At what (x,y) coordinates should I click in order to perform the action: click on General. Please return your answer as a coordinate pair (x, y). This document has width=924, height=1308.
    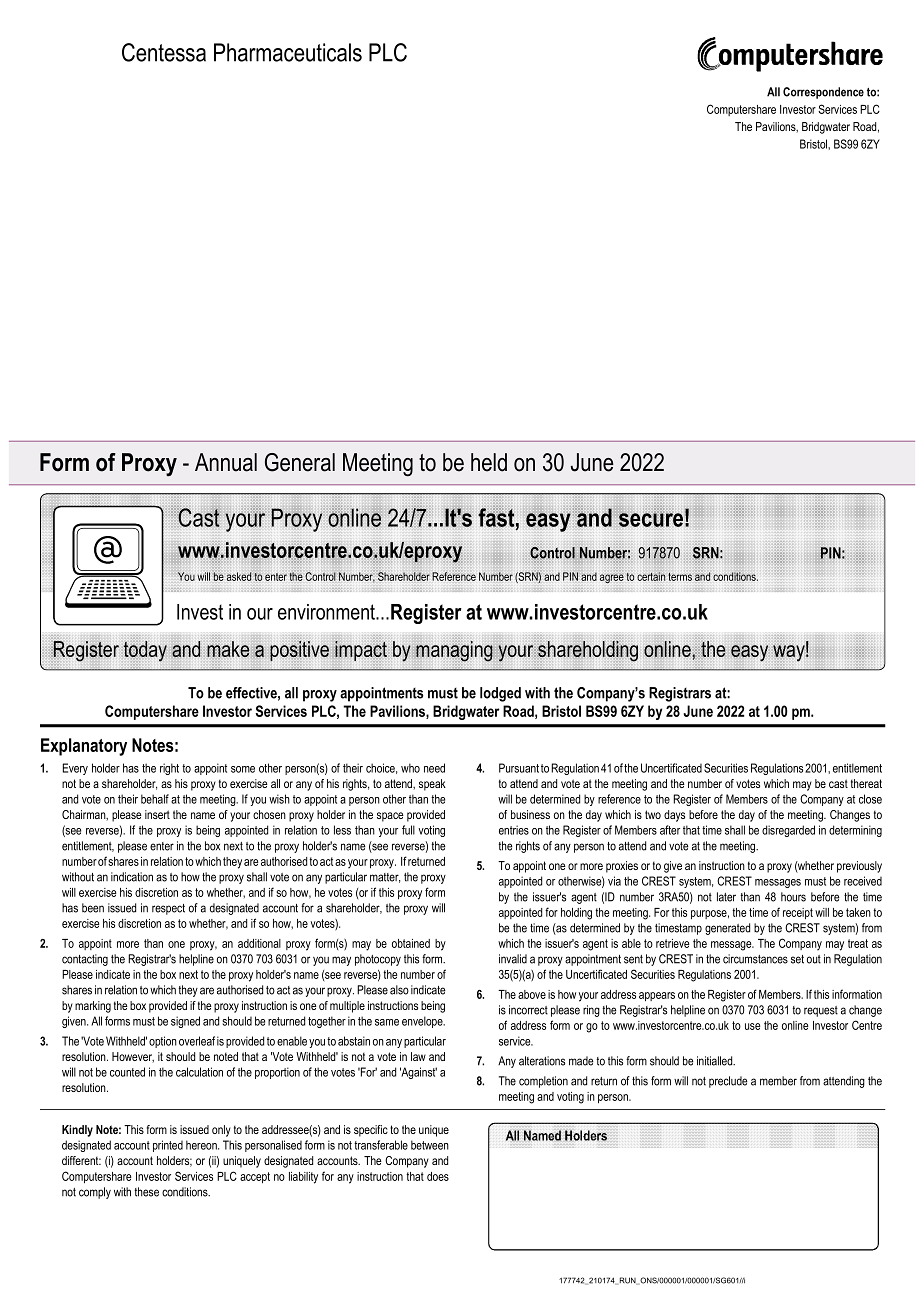
    Looking at the image, I should click on (300, 462).
